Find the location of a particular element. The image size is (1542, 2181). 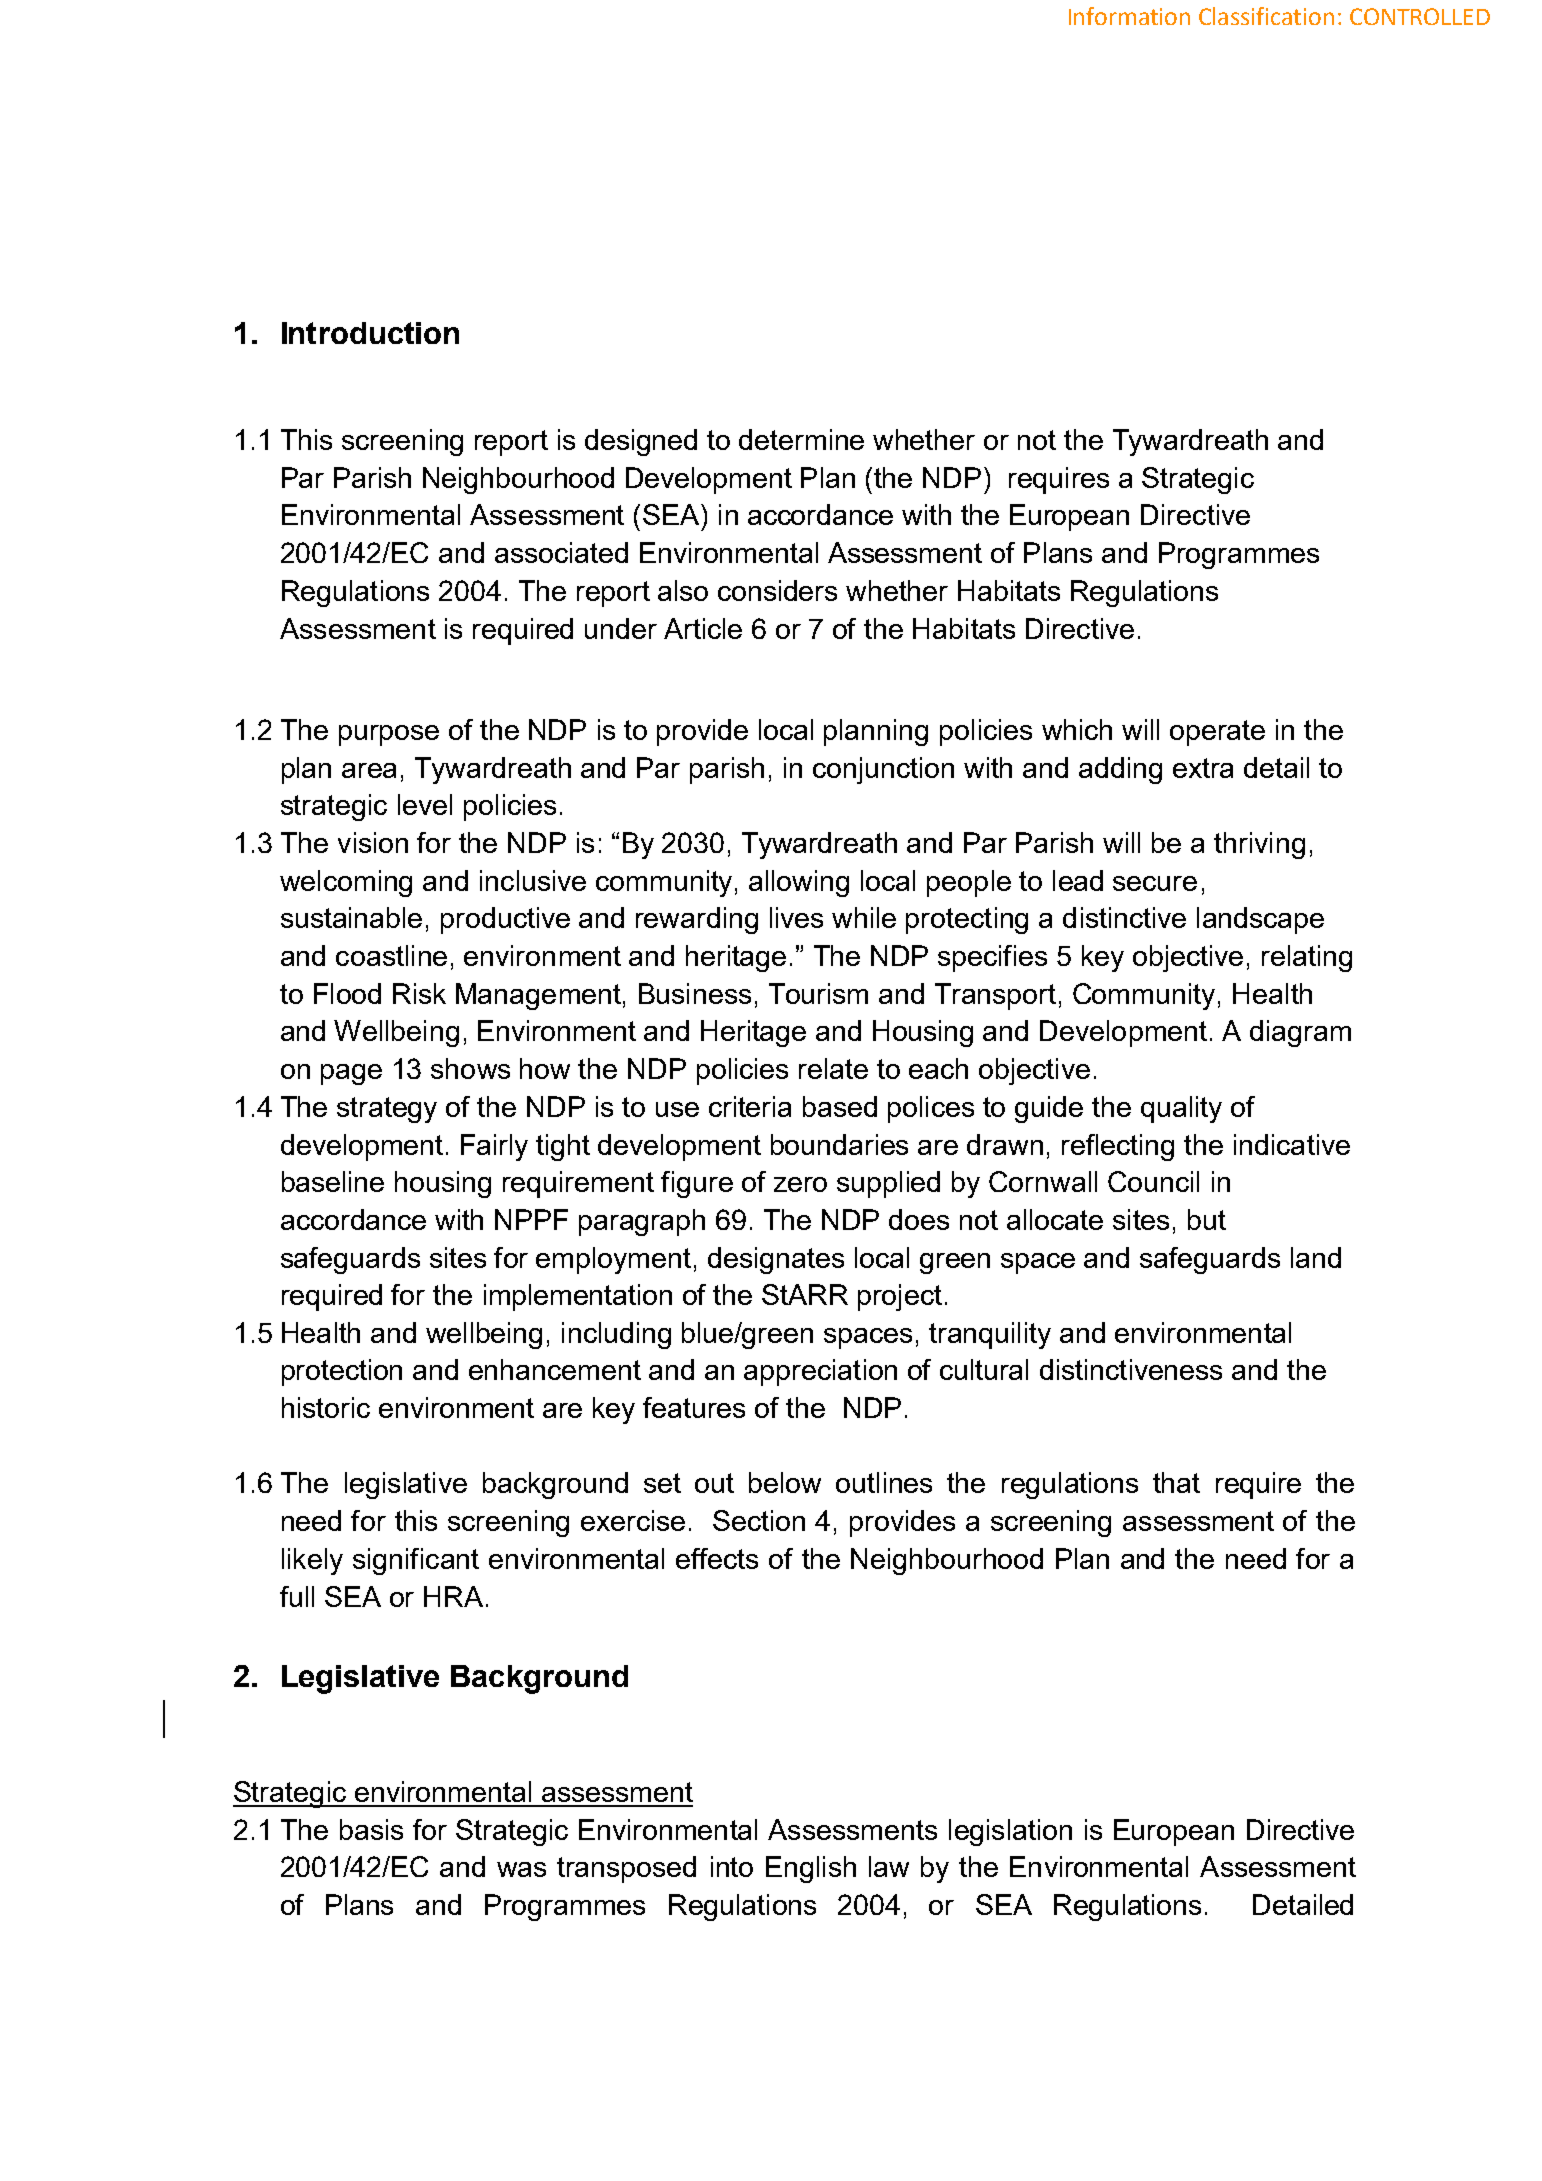

operate is located at coordinates (1217, 733).
